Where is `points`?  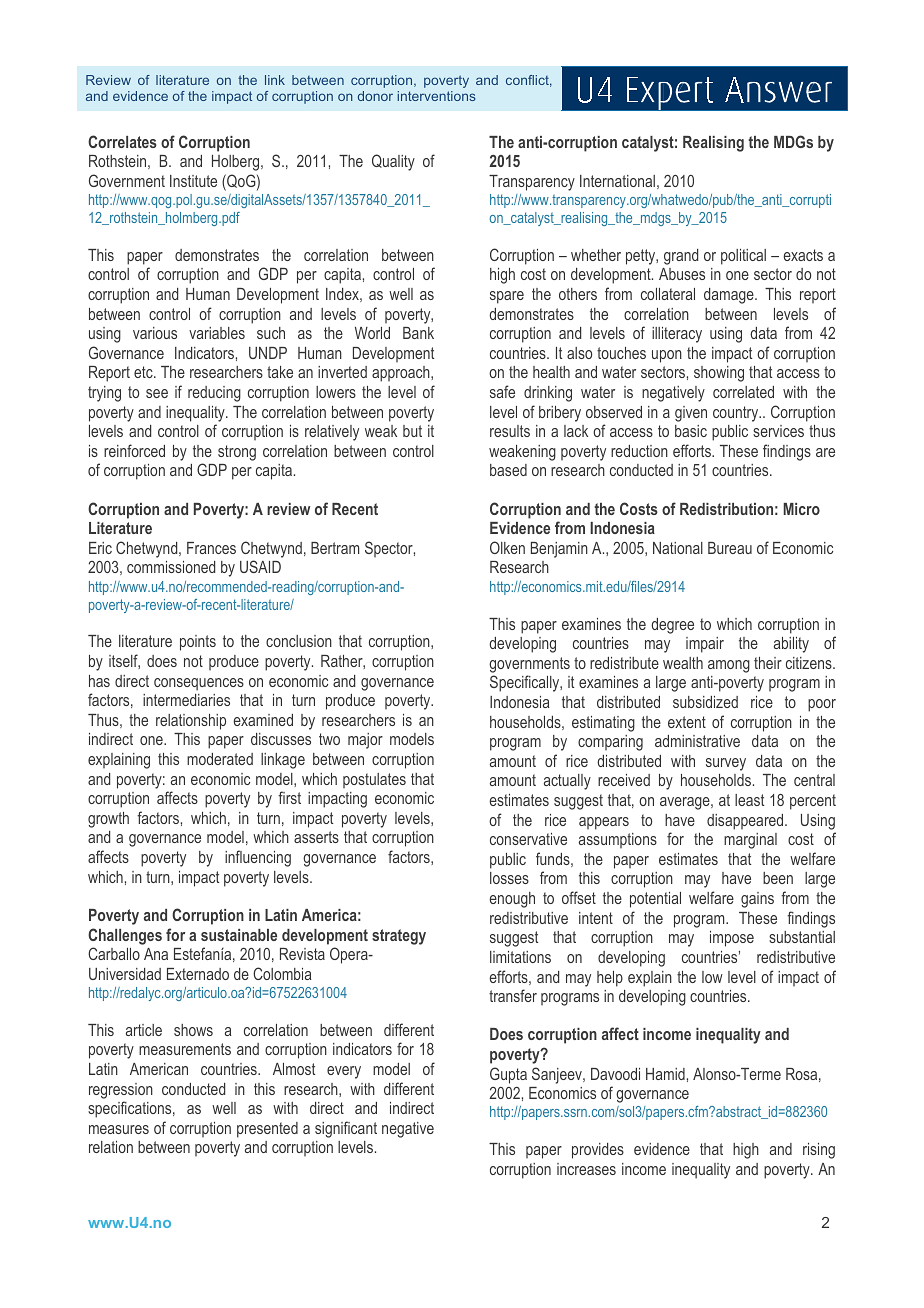
points is located at coordinates (198, 643).
